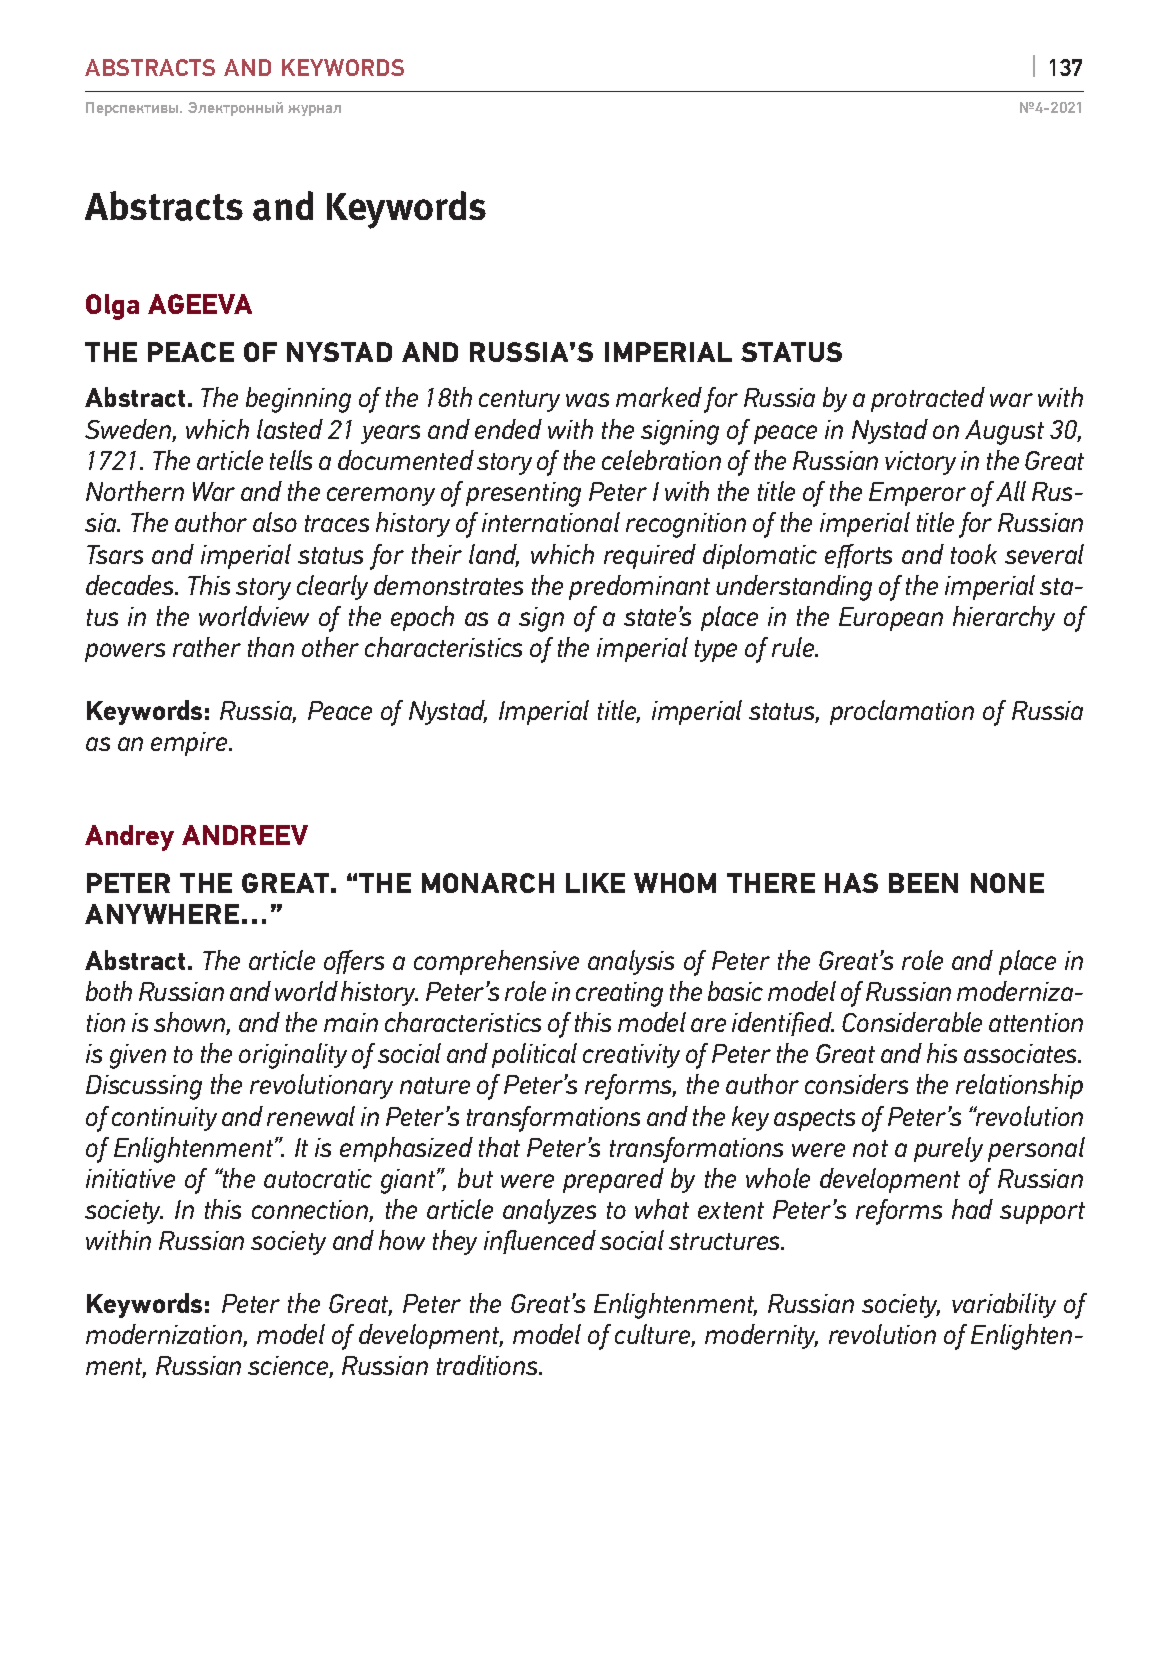  Describe the element at coordinates (112, 307) in the screenshot. I see `Olga` at that location.
